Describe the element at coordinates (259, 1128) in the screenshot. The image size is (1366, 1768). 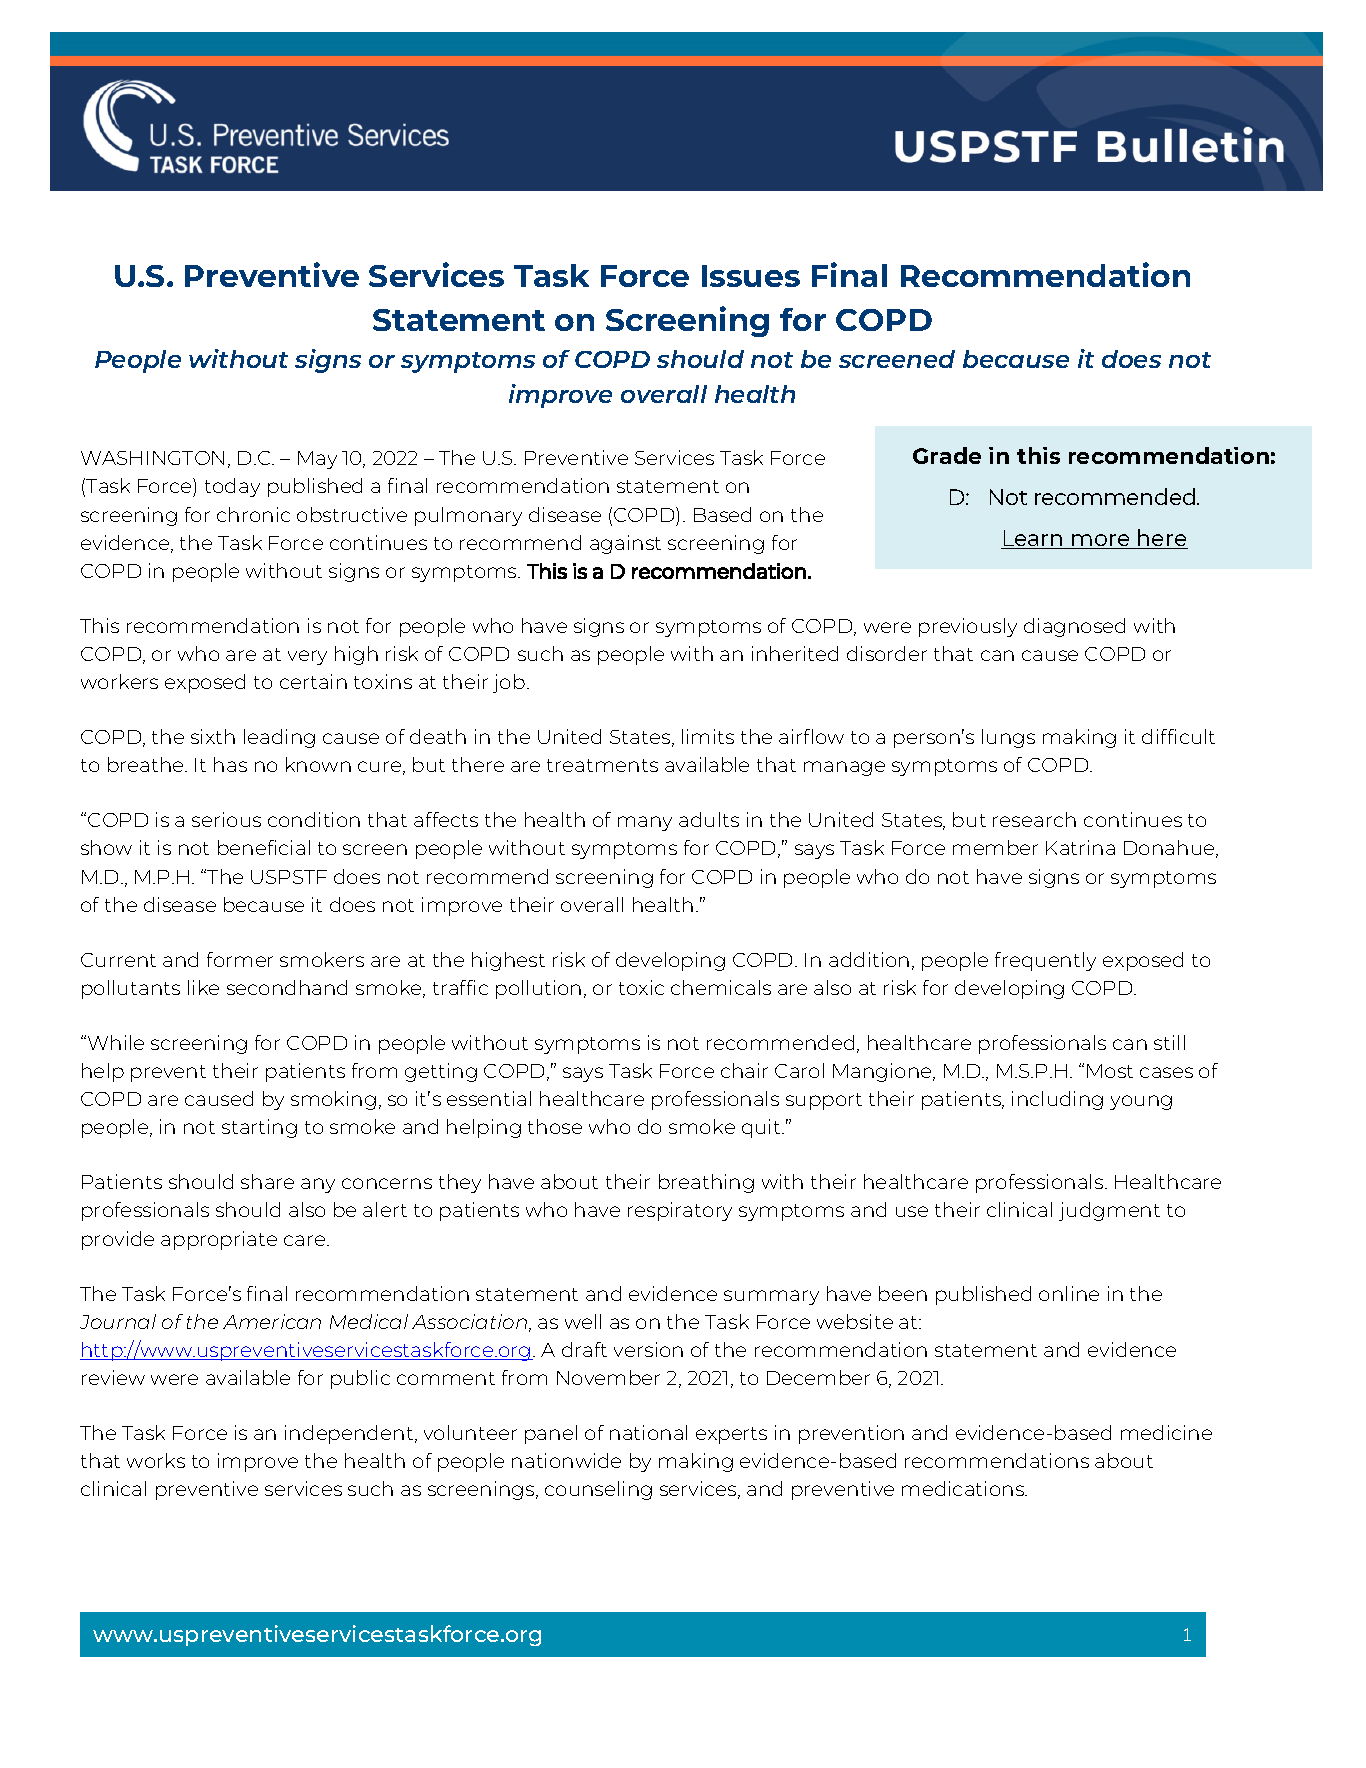
I see `starting` at that location.
